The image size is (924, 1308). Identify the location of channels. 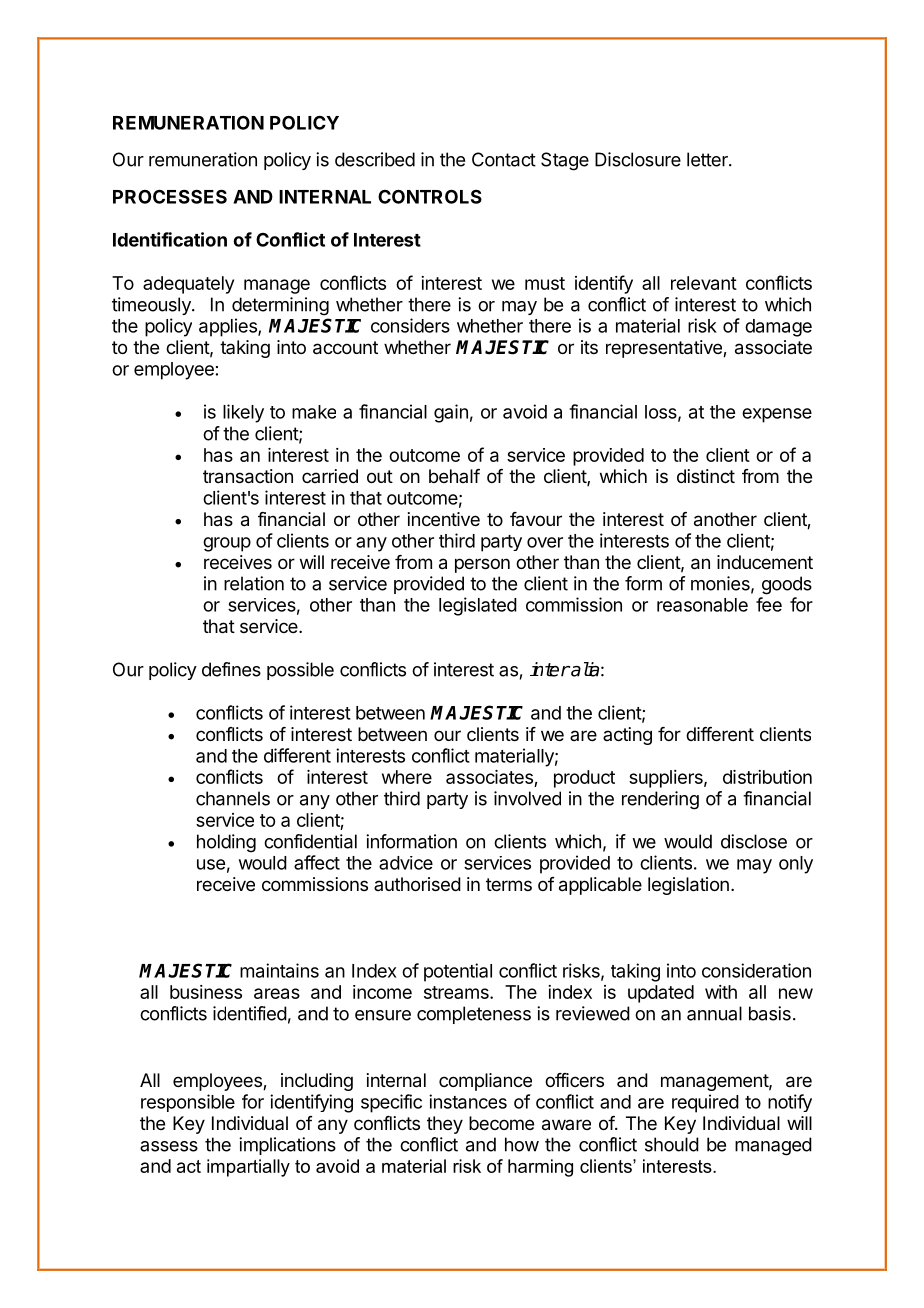
(233, 798).
